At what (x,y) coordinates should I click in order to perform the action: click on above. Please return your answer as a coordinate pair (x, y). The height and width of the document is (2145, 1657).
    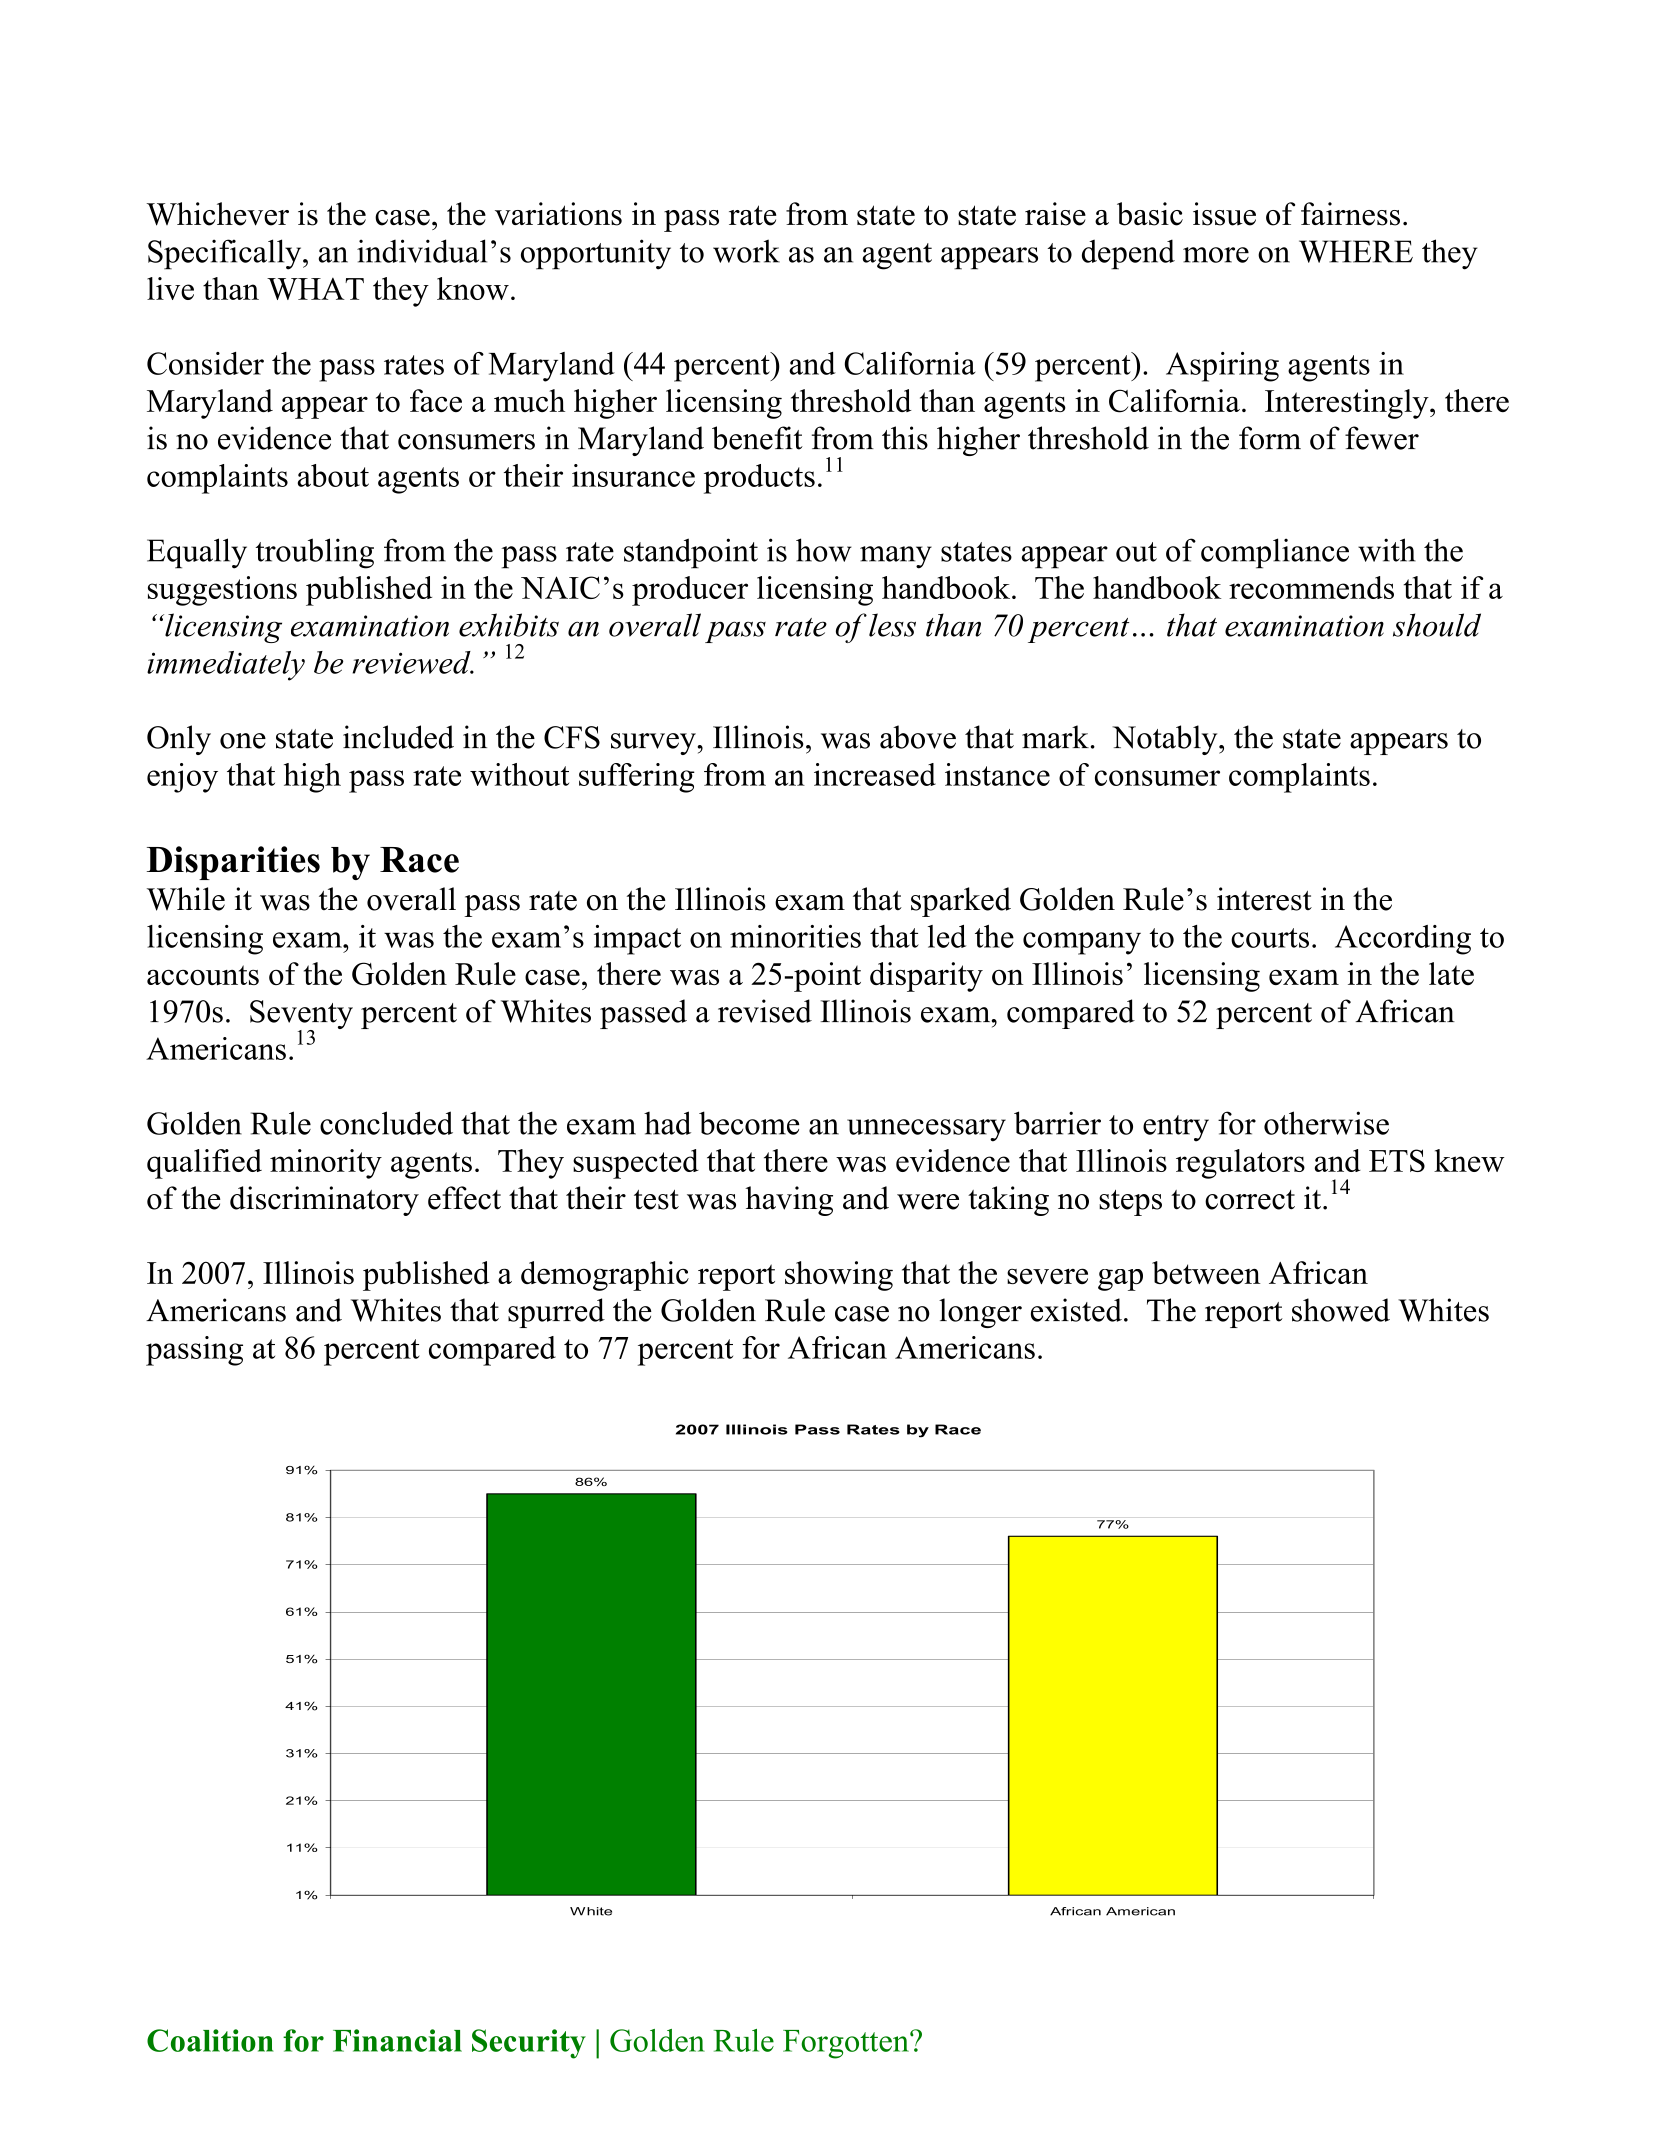
    Looking at the image, I should click on (918, 737).
